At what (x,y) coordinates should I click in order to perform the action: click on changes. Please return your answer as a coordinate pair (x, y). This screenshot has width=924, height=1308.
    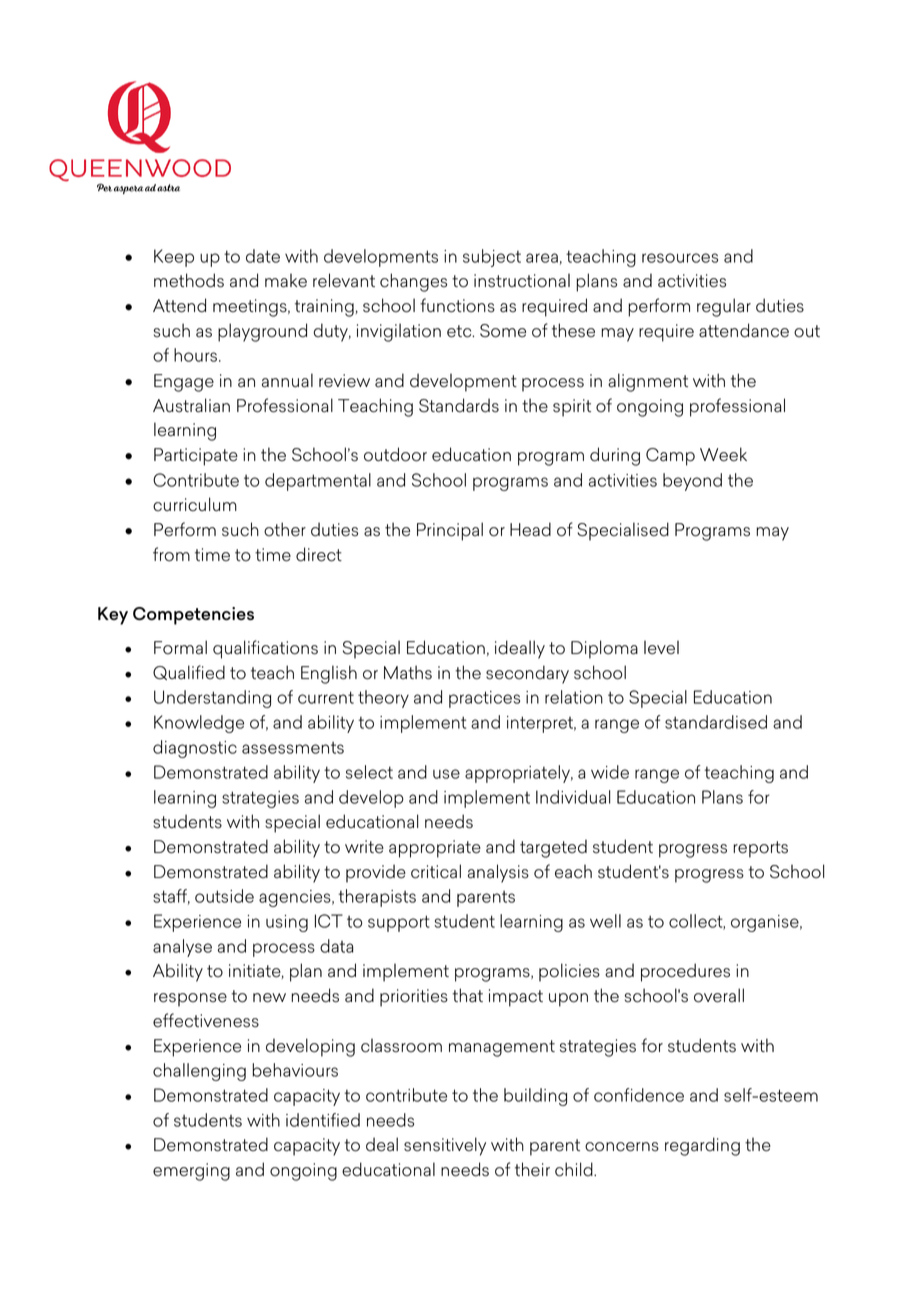
    Looking at the image, I should click on (413, 282).
